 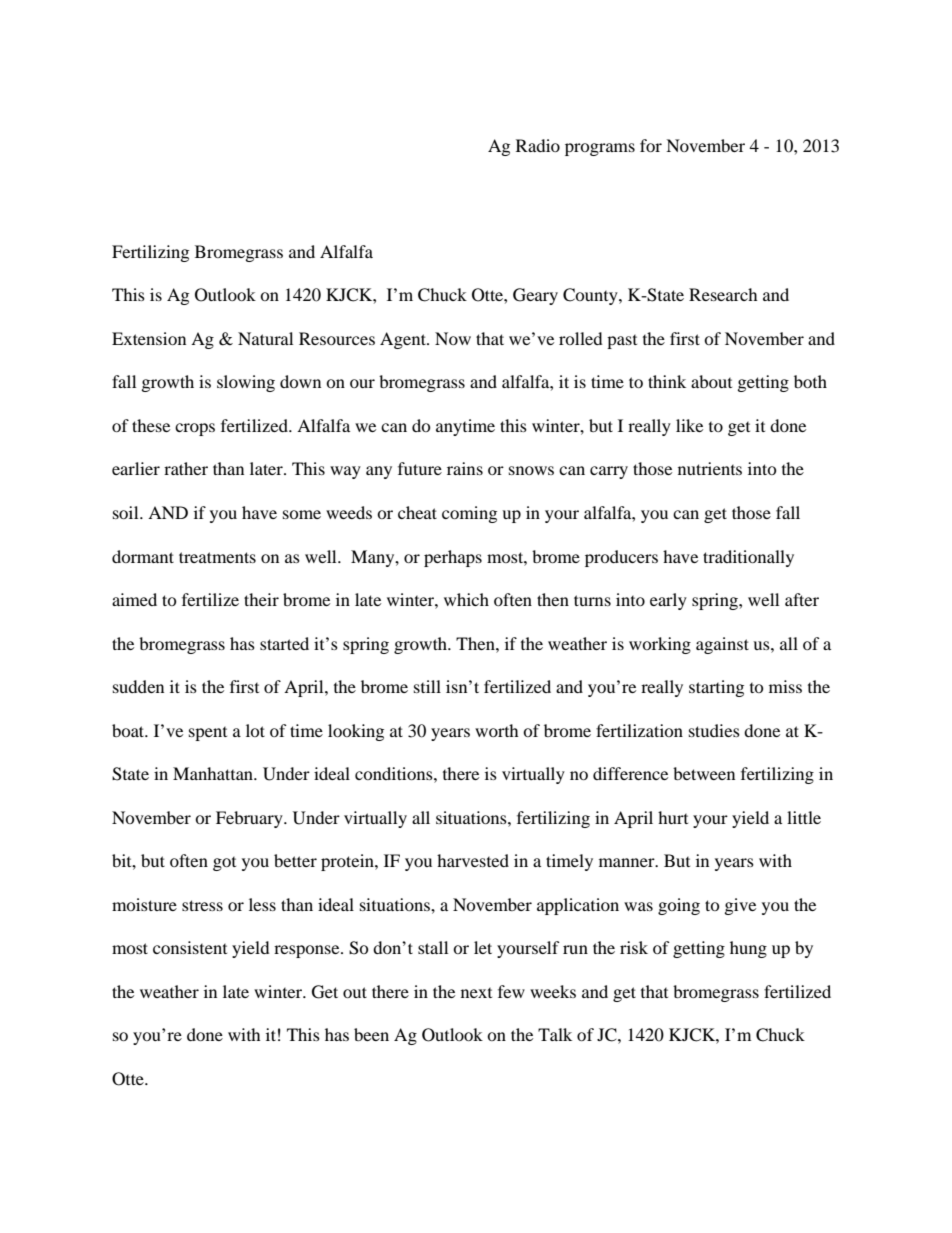 What do you see at coordinates (404, 340) in the screenshot?
I see `Agent` at bounding box center [404, 340].
